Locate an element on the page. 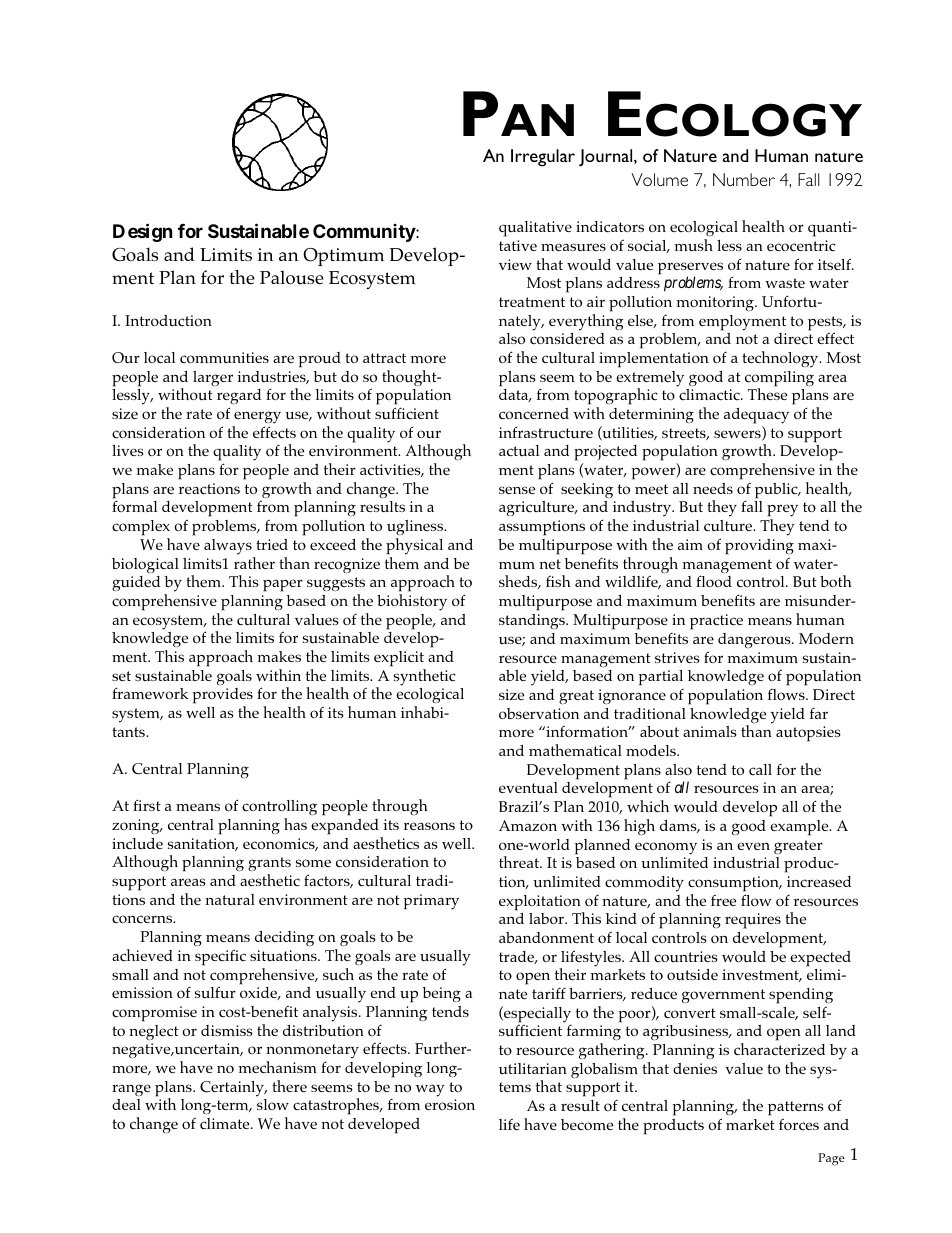  Irregular is located at coordinates (543, 158).
